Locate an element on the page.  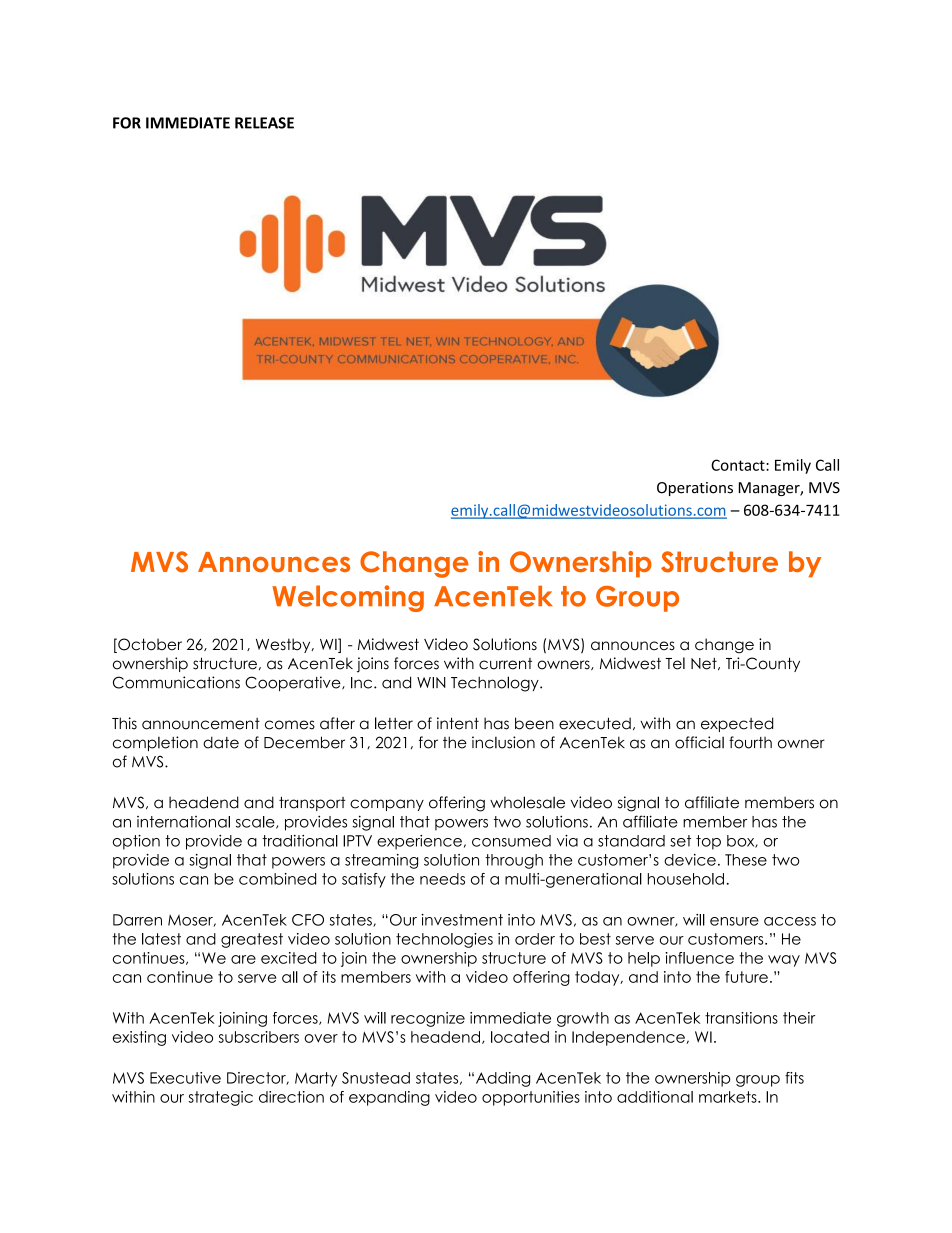
WIN is located at coordinates (431, 683).
